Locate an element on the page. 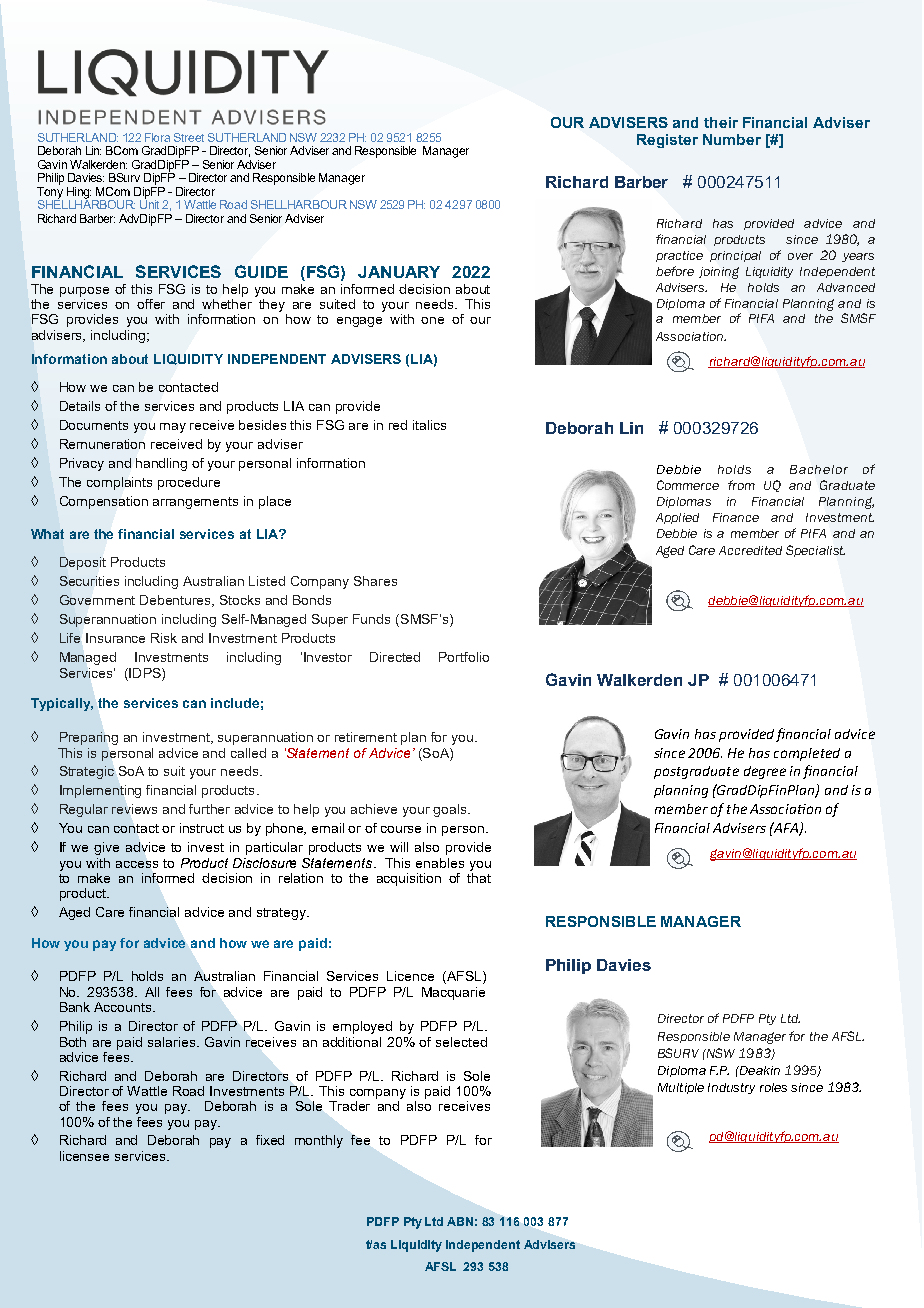  Flora is located at coordinates (157, 137).
